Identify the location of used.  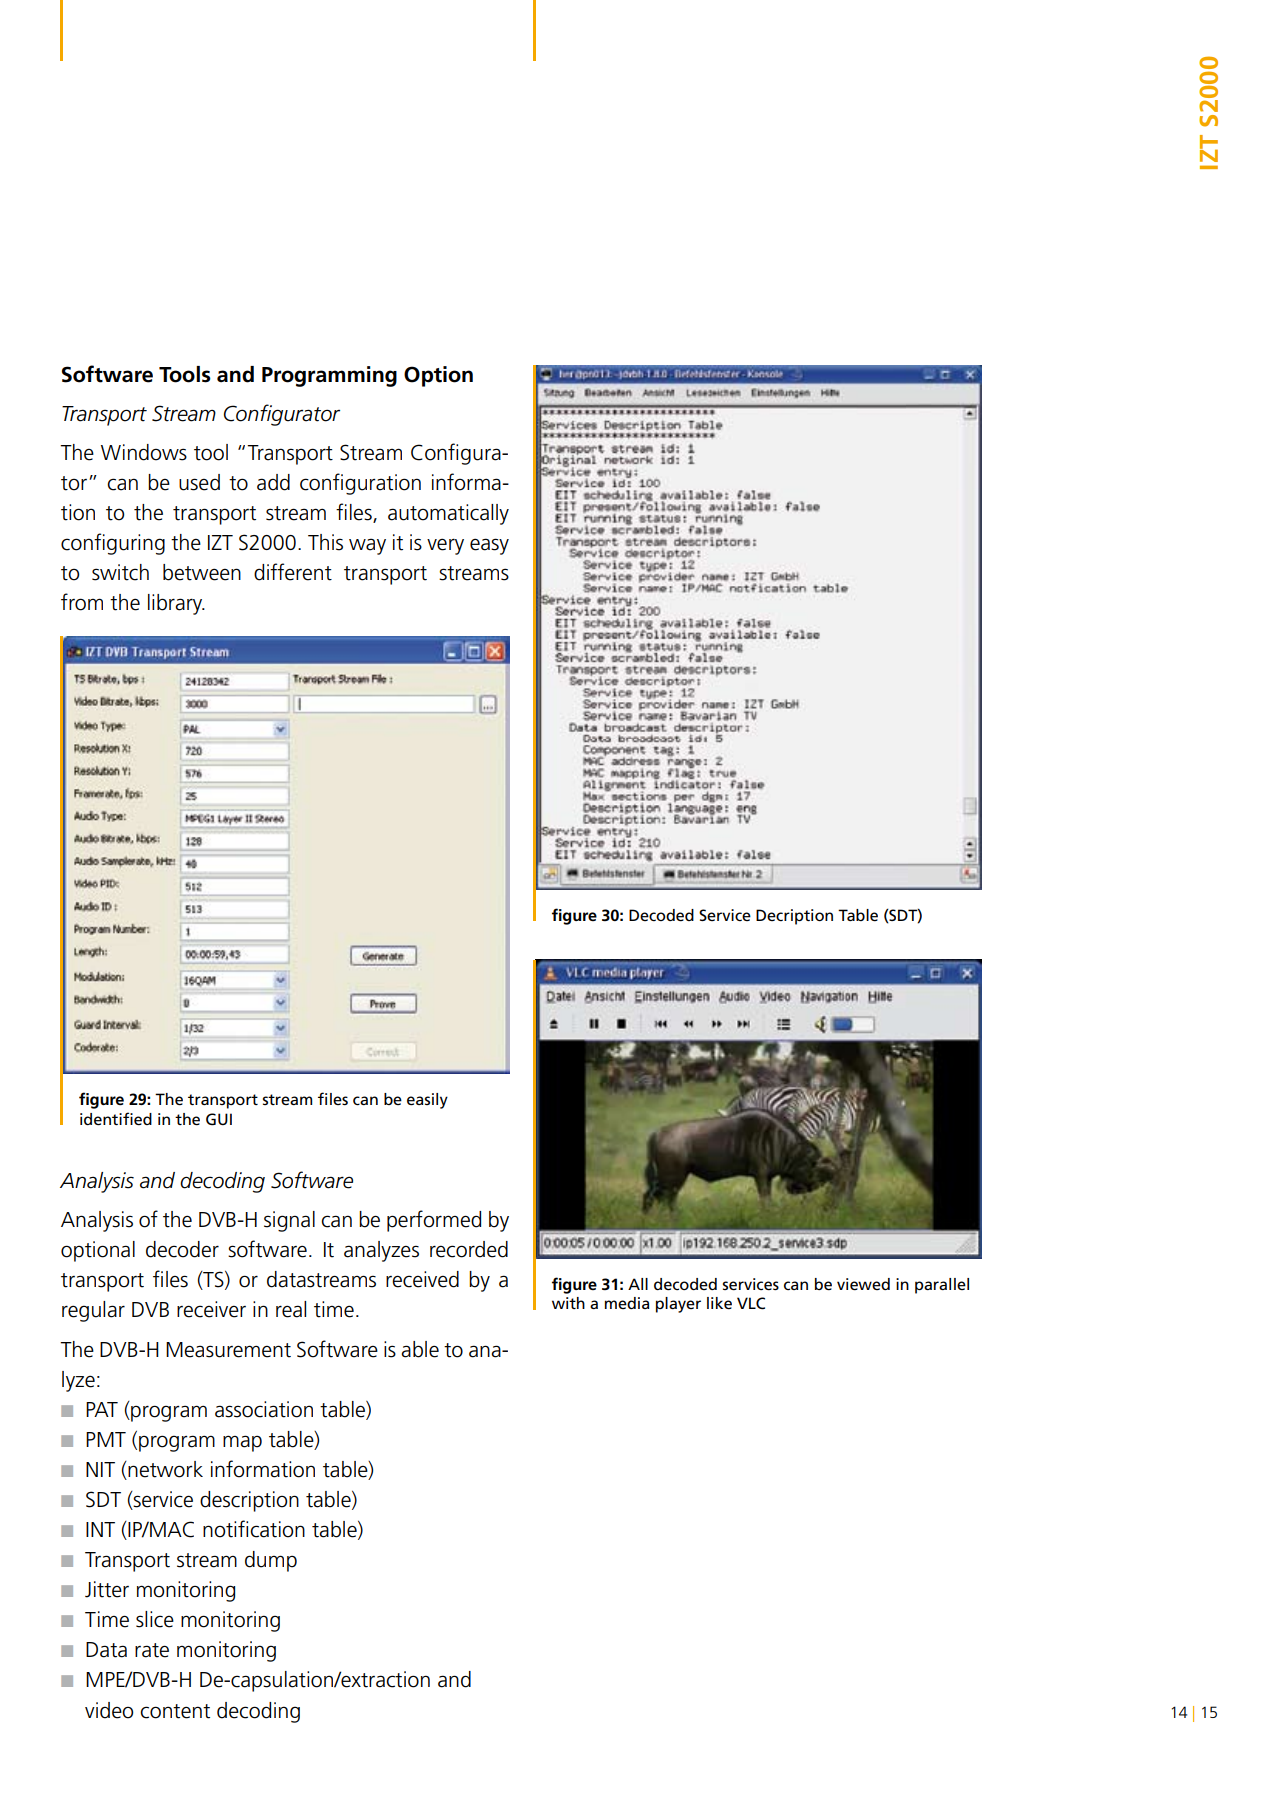
(199, 482).
